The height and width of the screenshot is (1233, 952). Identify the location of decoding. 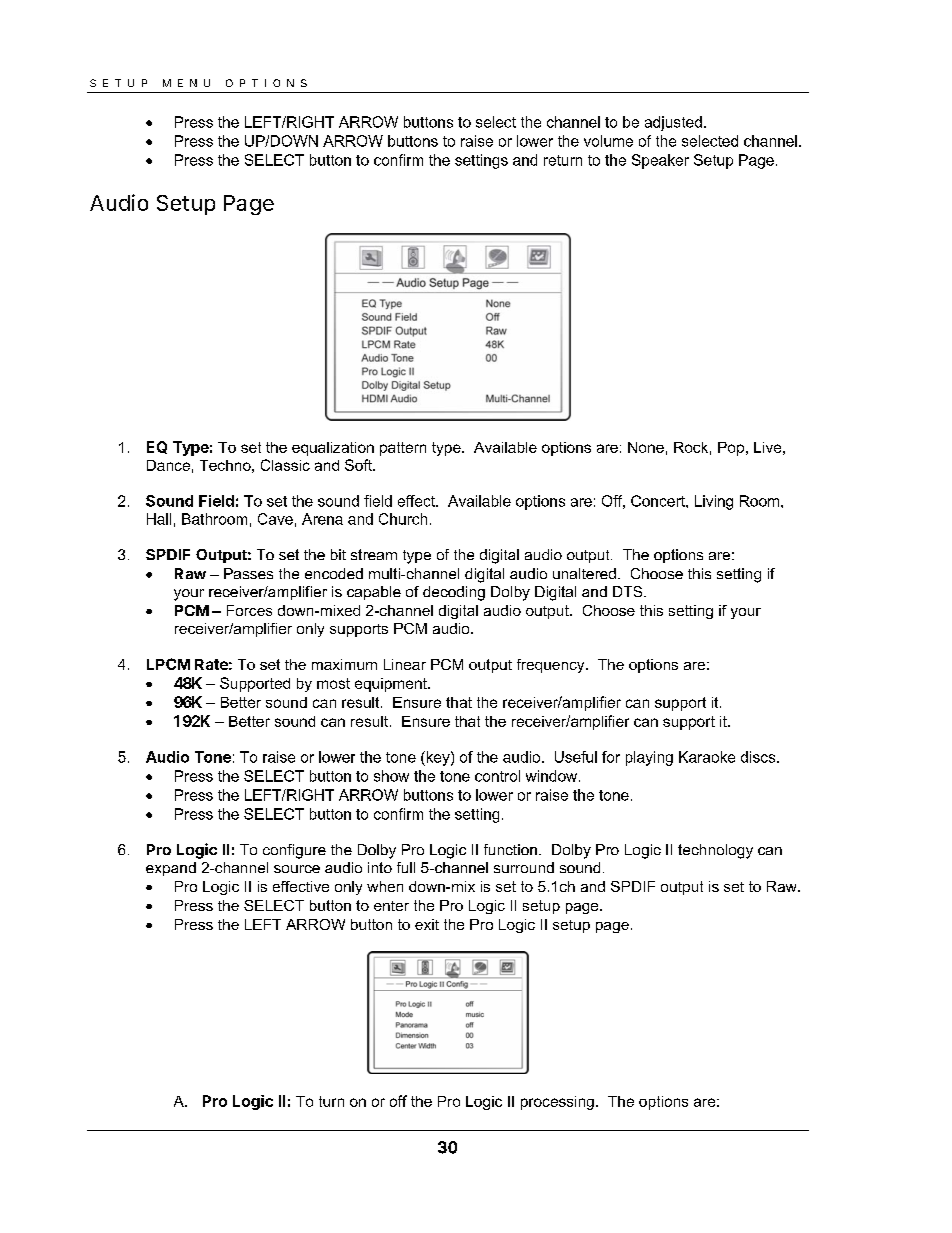
(454, 593).
